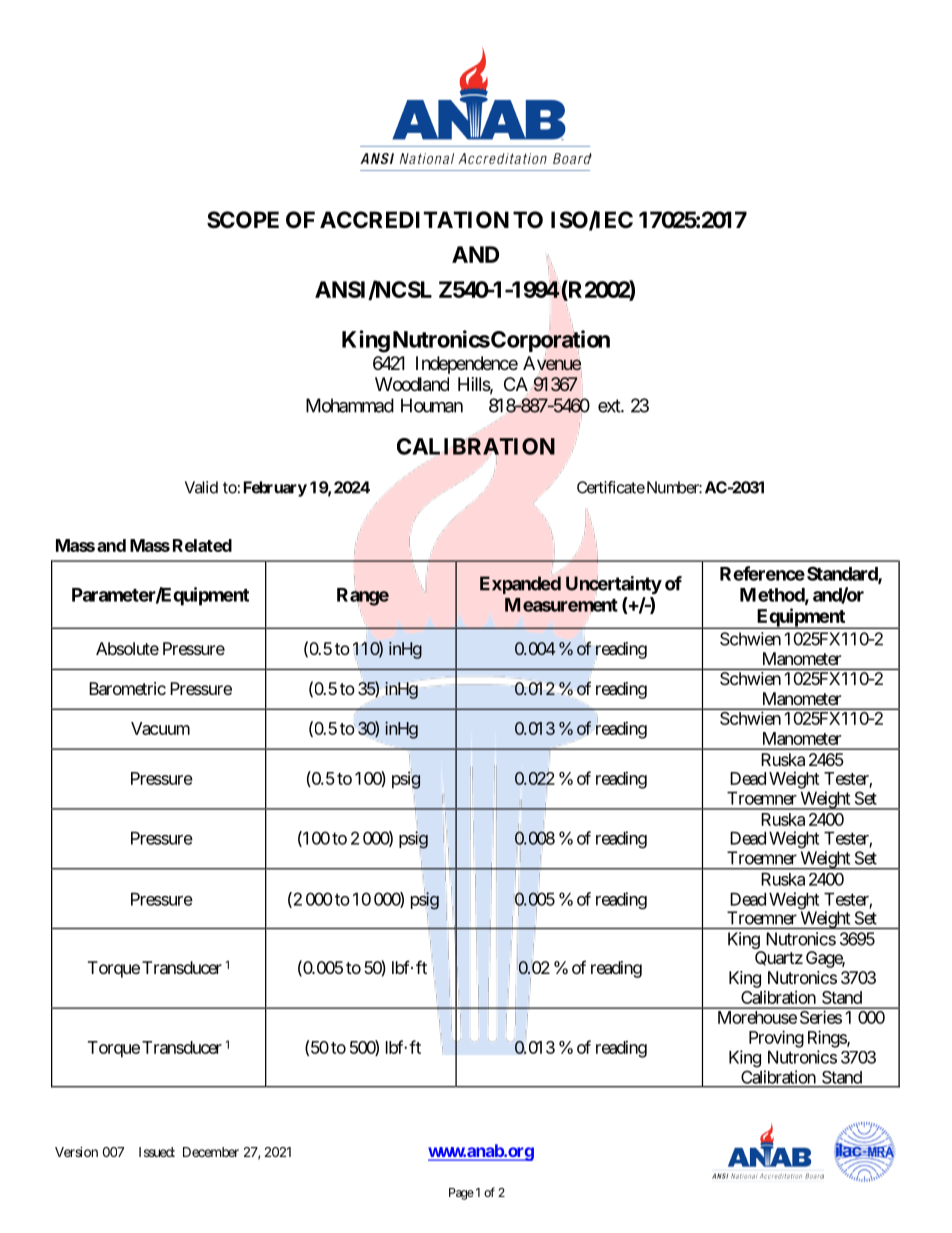  I want to click on Related, so click(202, 545).
